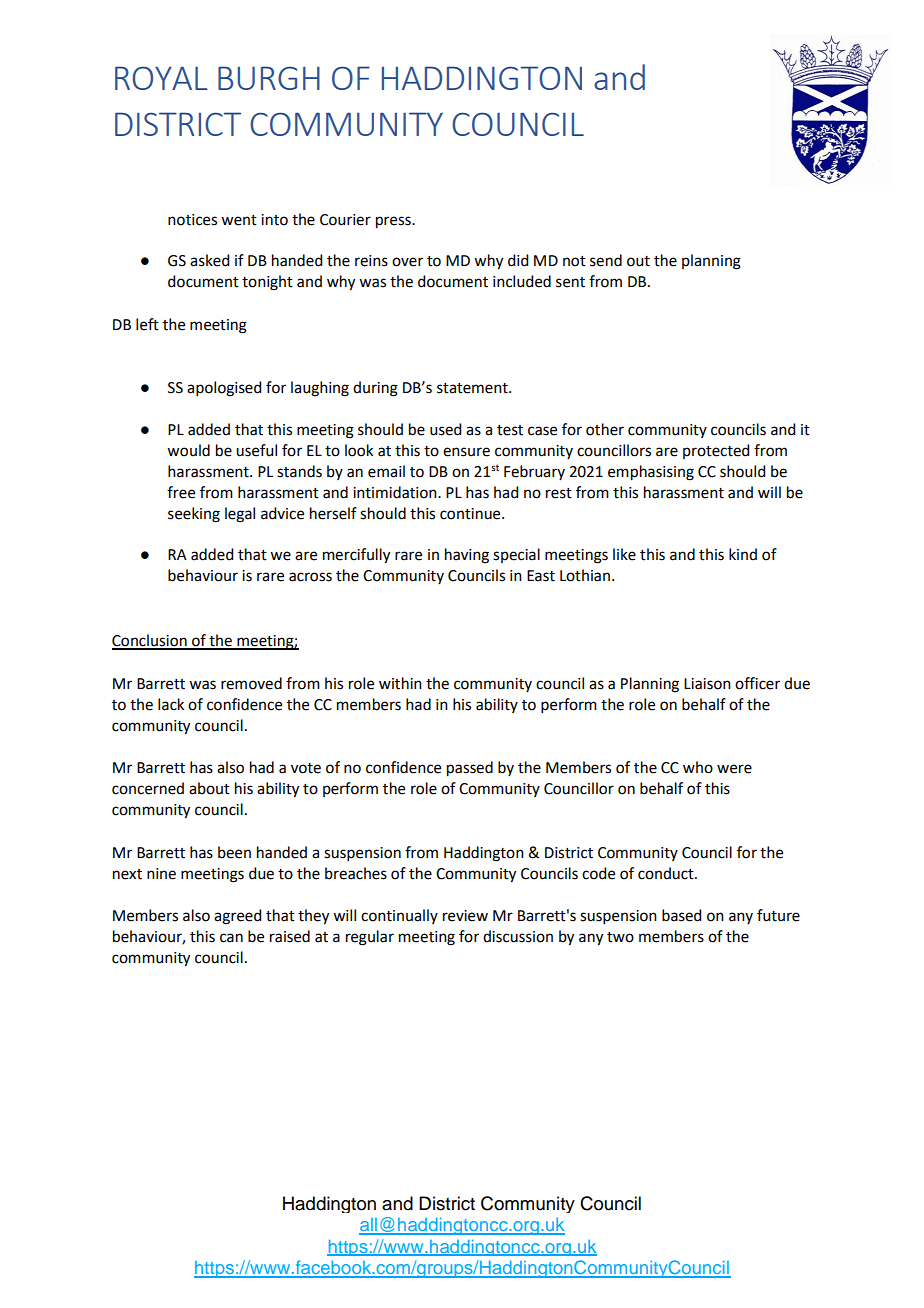 Image resolution: width=924 pixels, height=1308 pixels. Describe the element at coordinates (194, 515) in the screenshot. I see `seeking` at that location.
